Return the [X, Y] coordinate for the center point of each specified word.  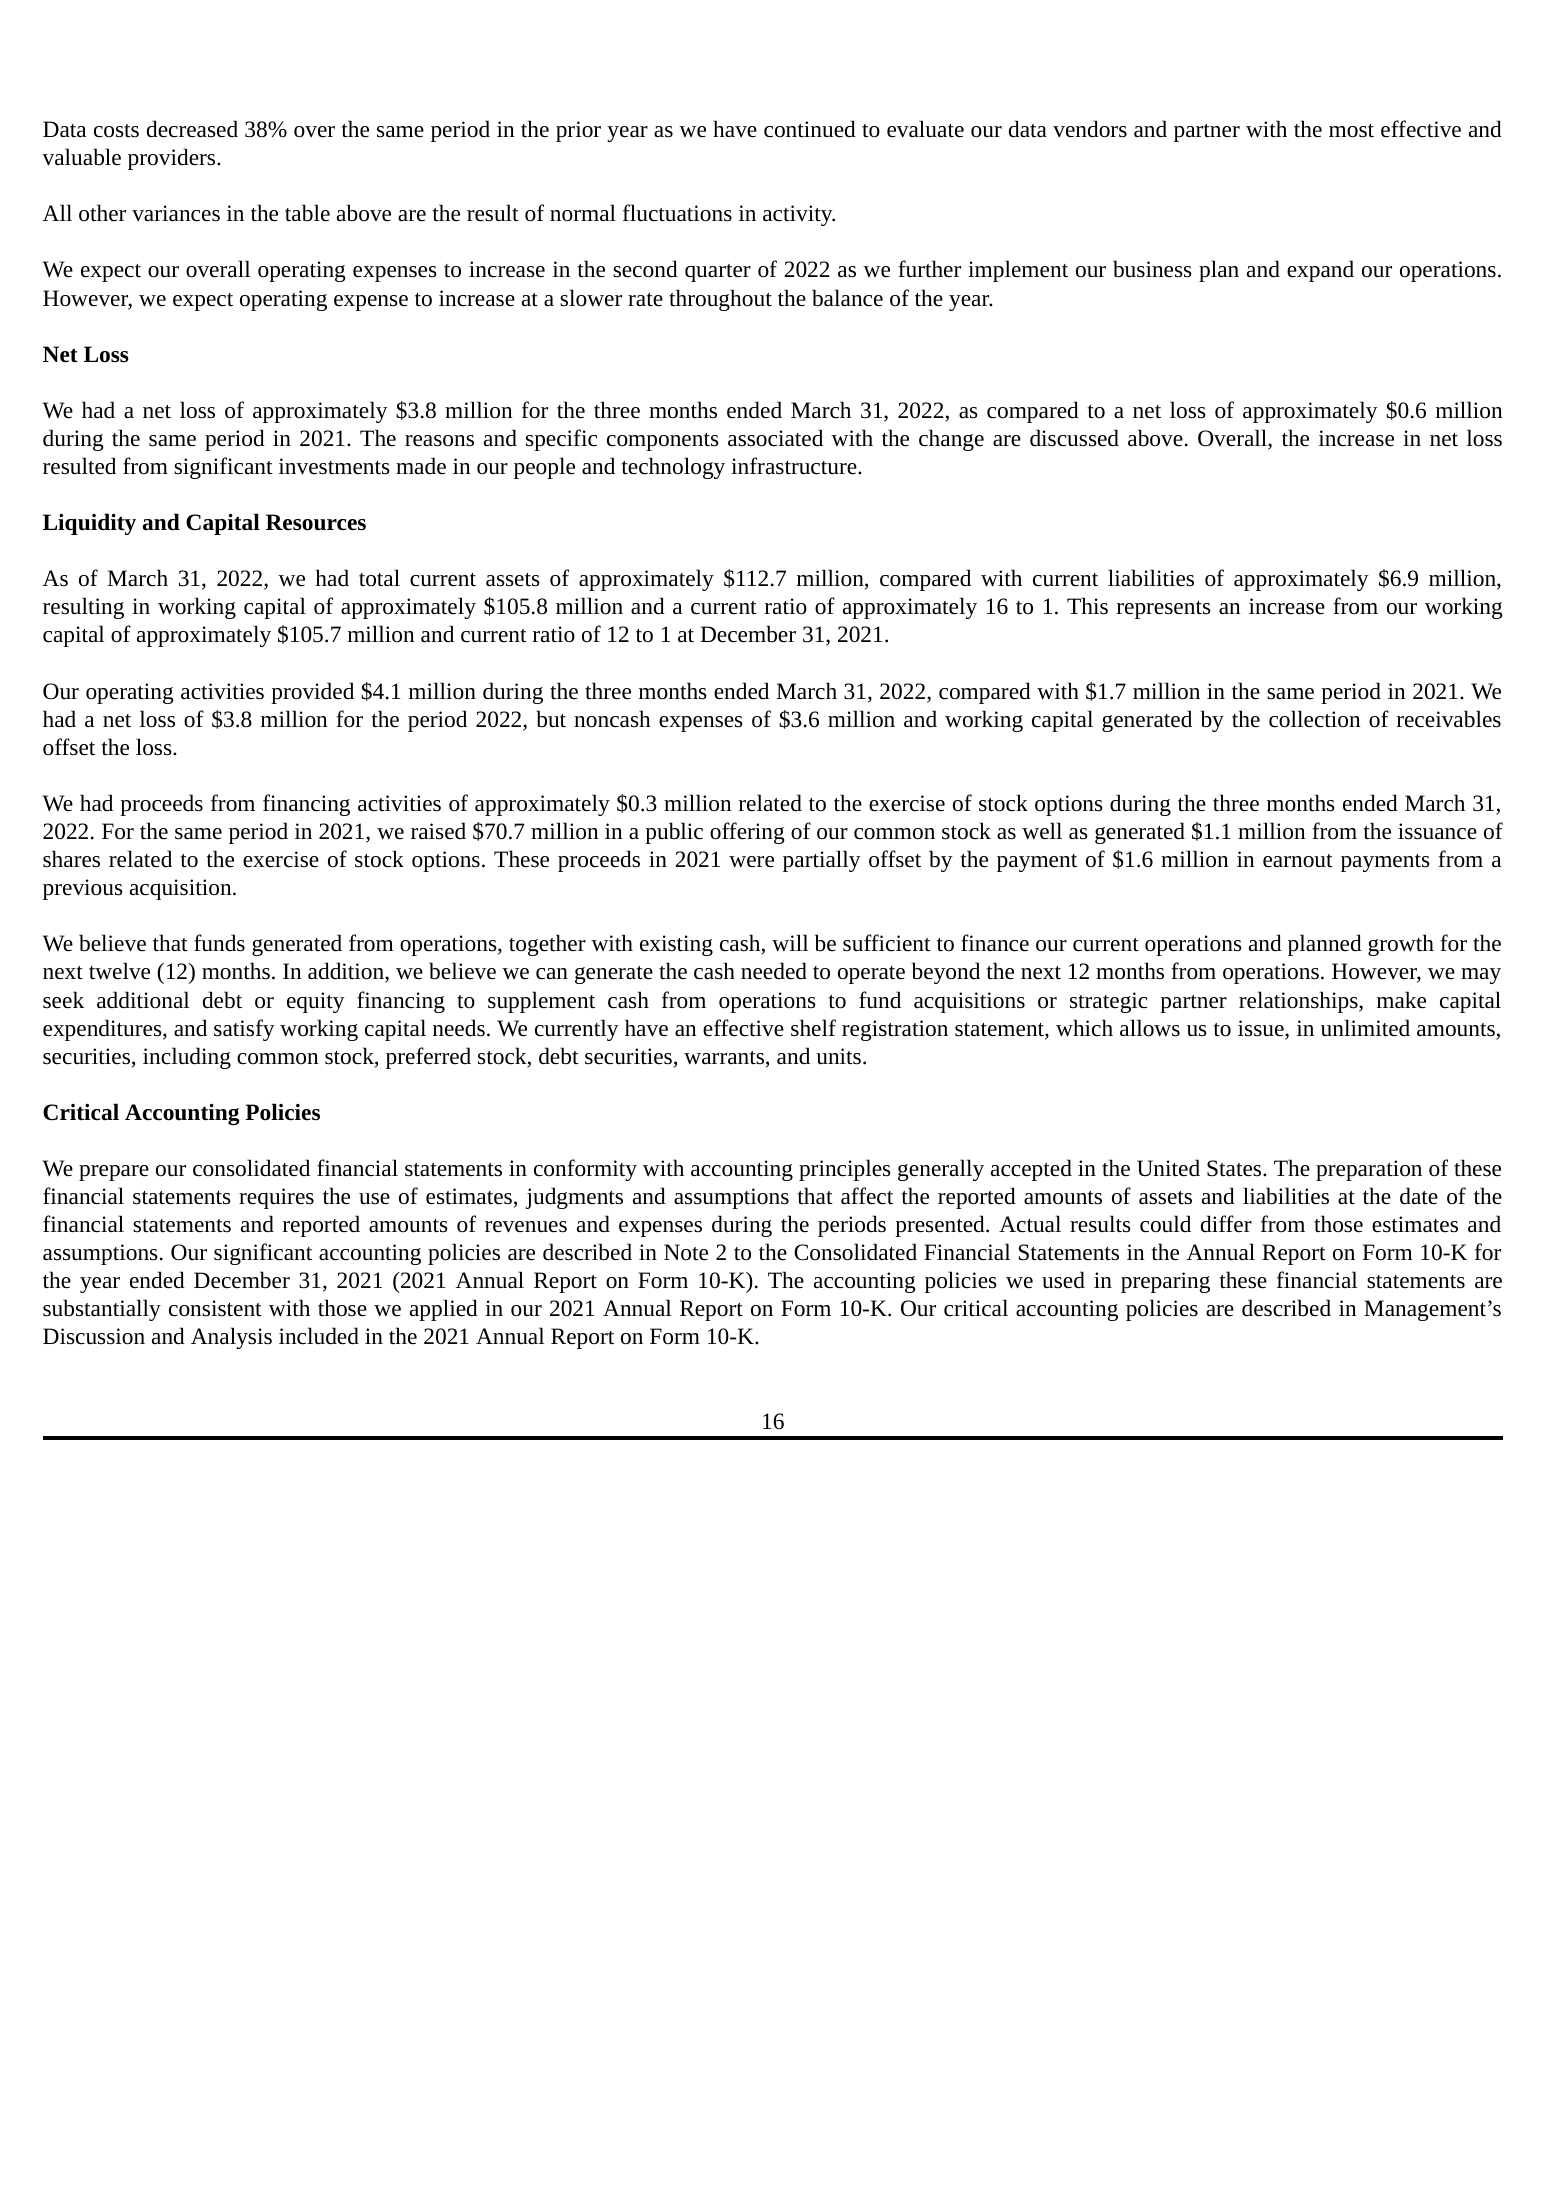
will [790, 942]
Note [686, 1252]
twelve [119, 971]
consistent [215, 1308]
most [1351, 131]
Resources [316, 522]
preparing [1165, 1282]
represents [1164, 610]
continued [810, 129]
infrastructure [795, 466]
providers [173, 159]
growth [1401, 945]
